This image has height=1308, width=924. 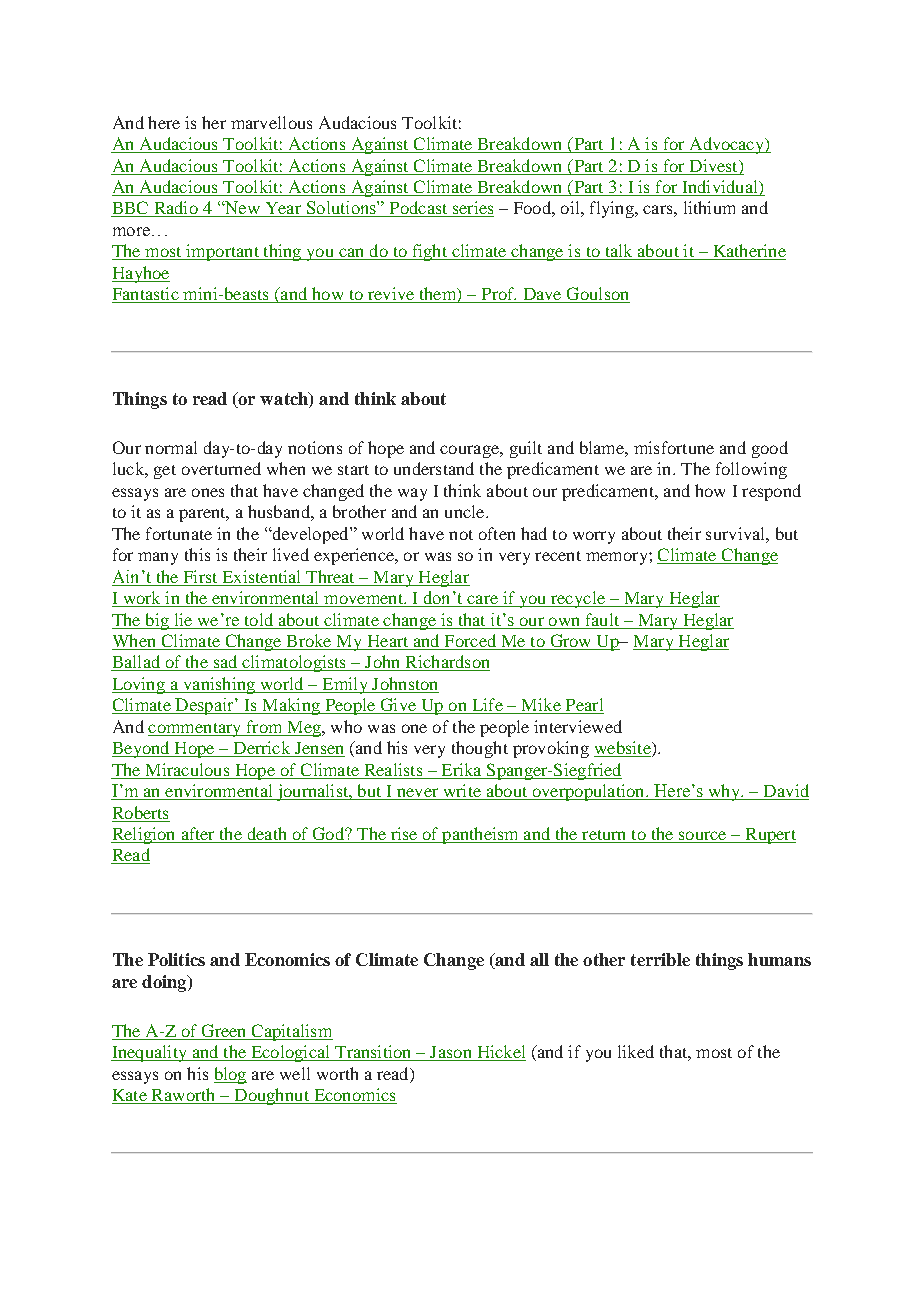 What do you see at coordinates (271, 122) in the image?
I see `marvellous` at bounding box center [271, 122].
